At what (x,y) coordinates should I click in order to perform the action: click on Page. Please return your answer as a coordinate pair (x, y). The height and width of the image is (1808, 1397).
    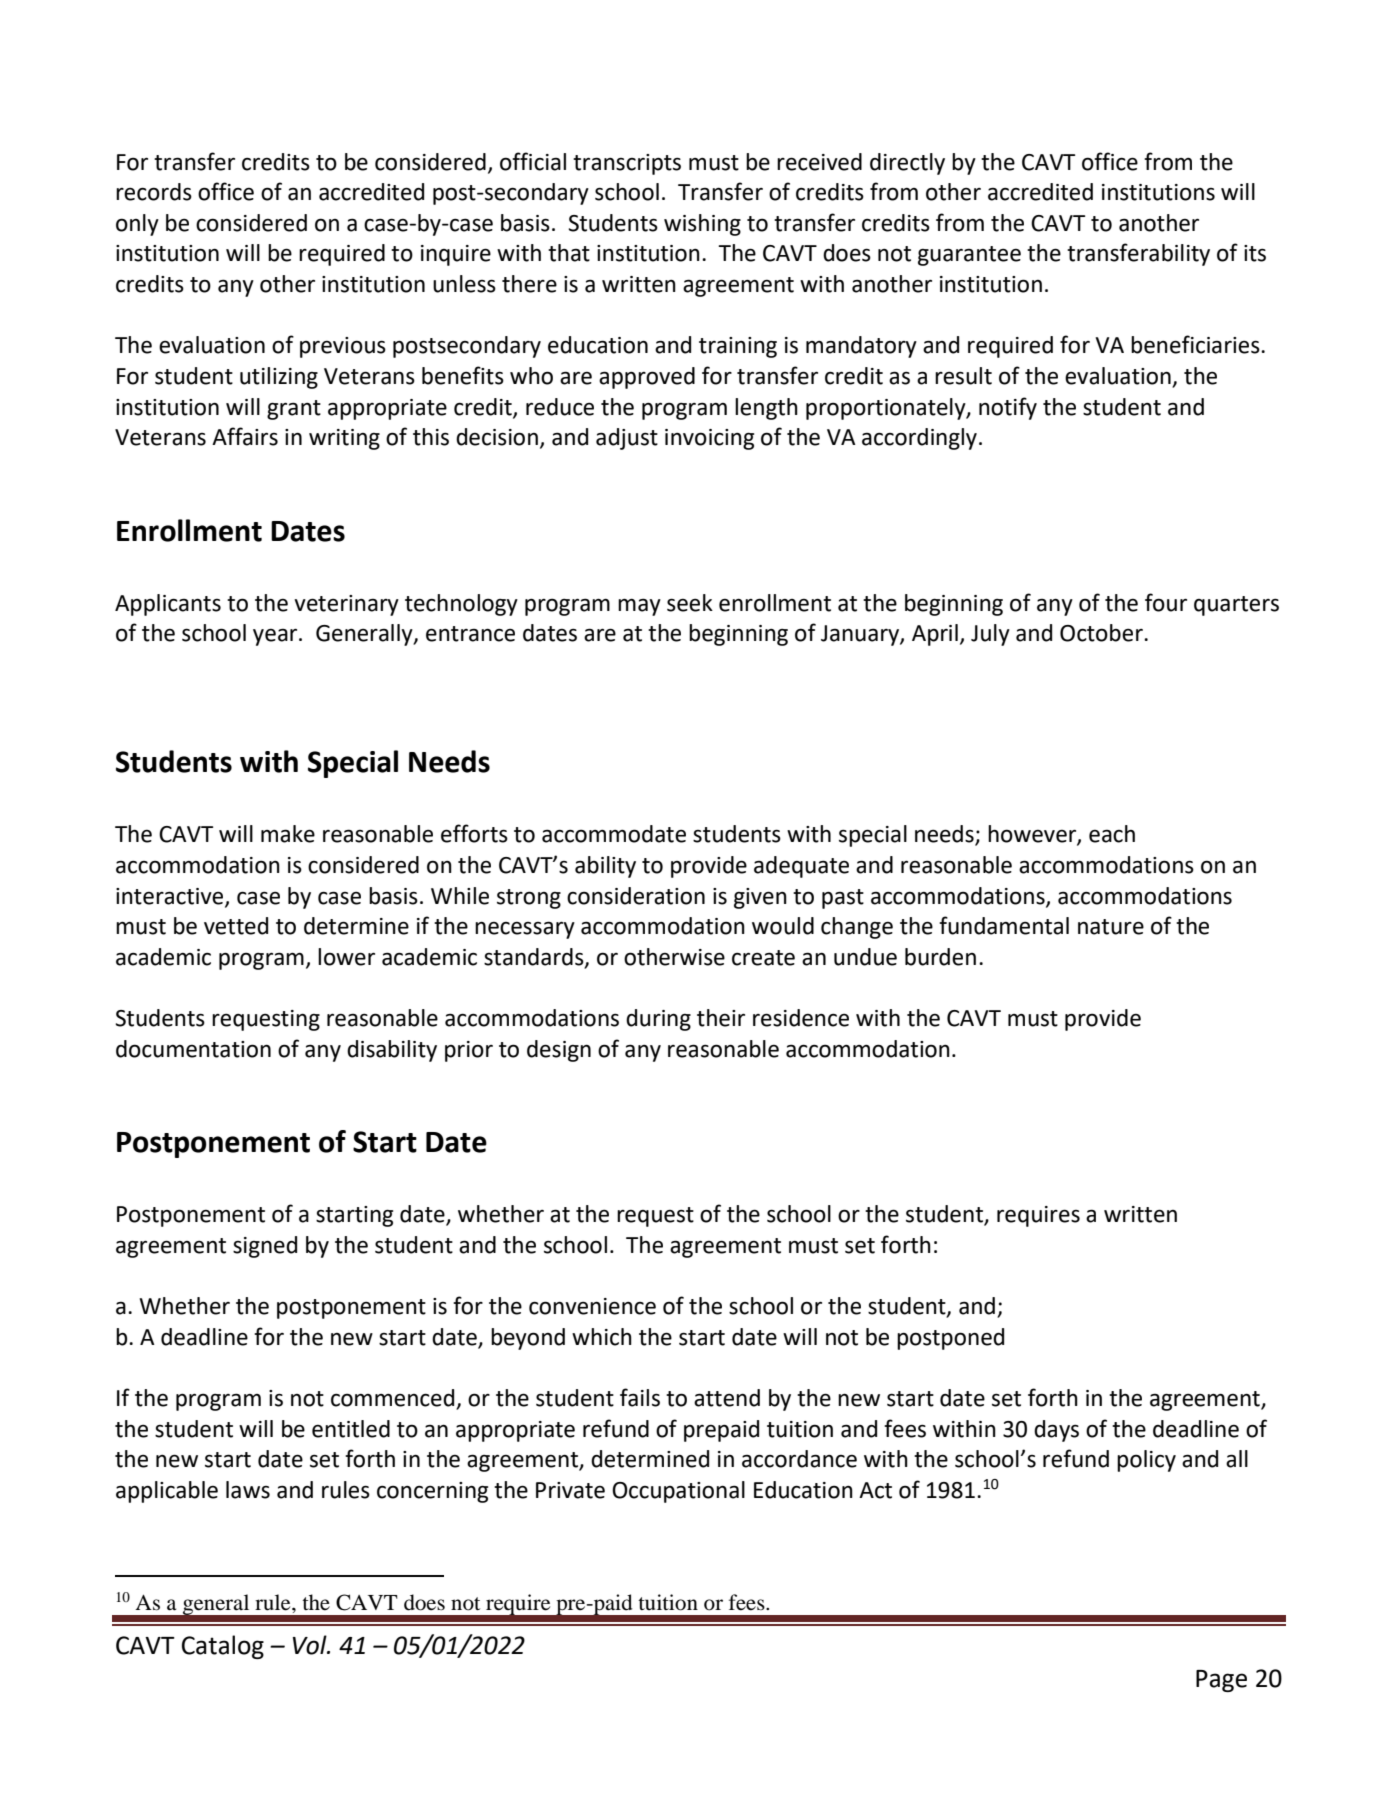
    Looking at the image, I should click on (1221, 1681).
